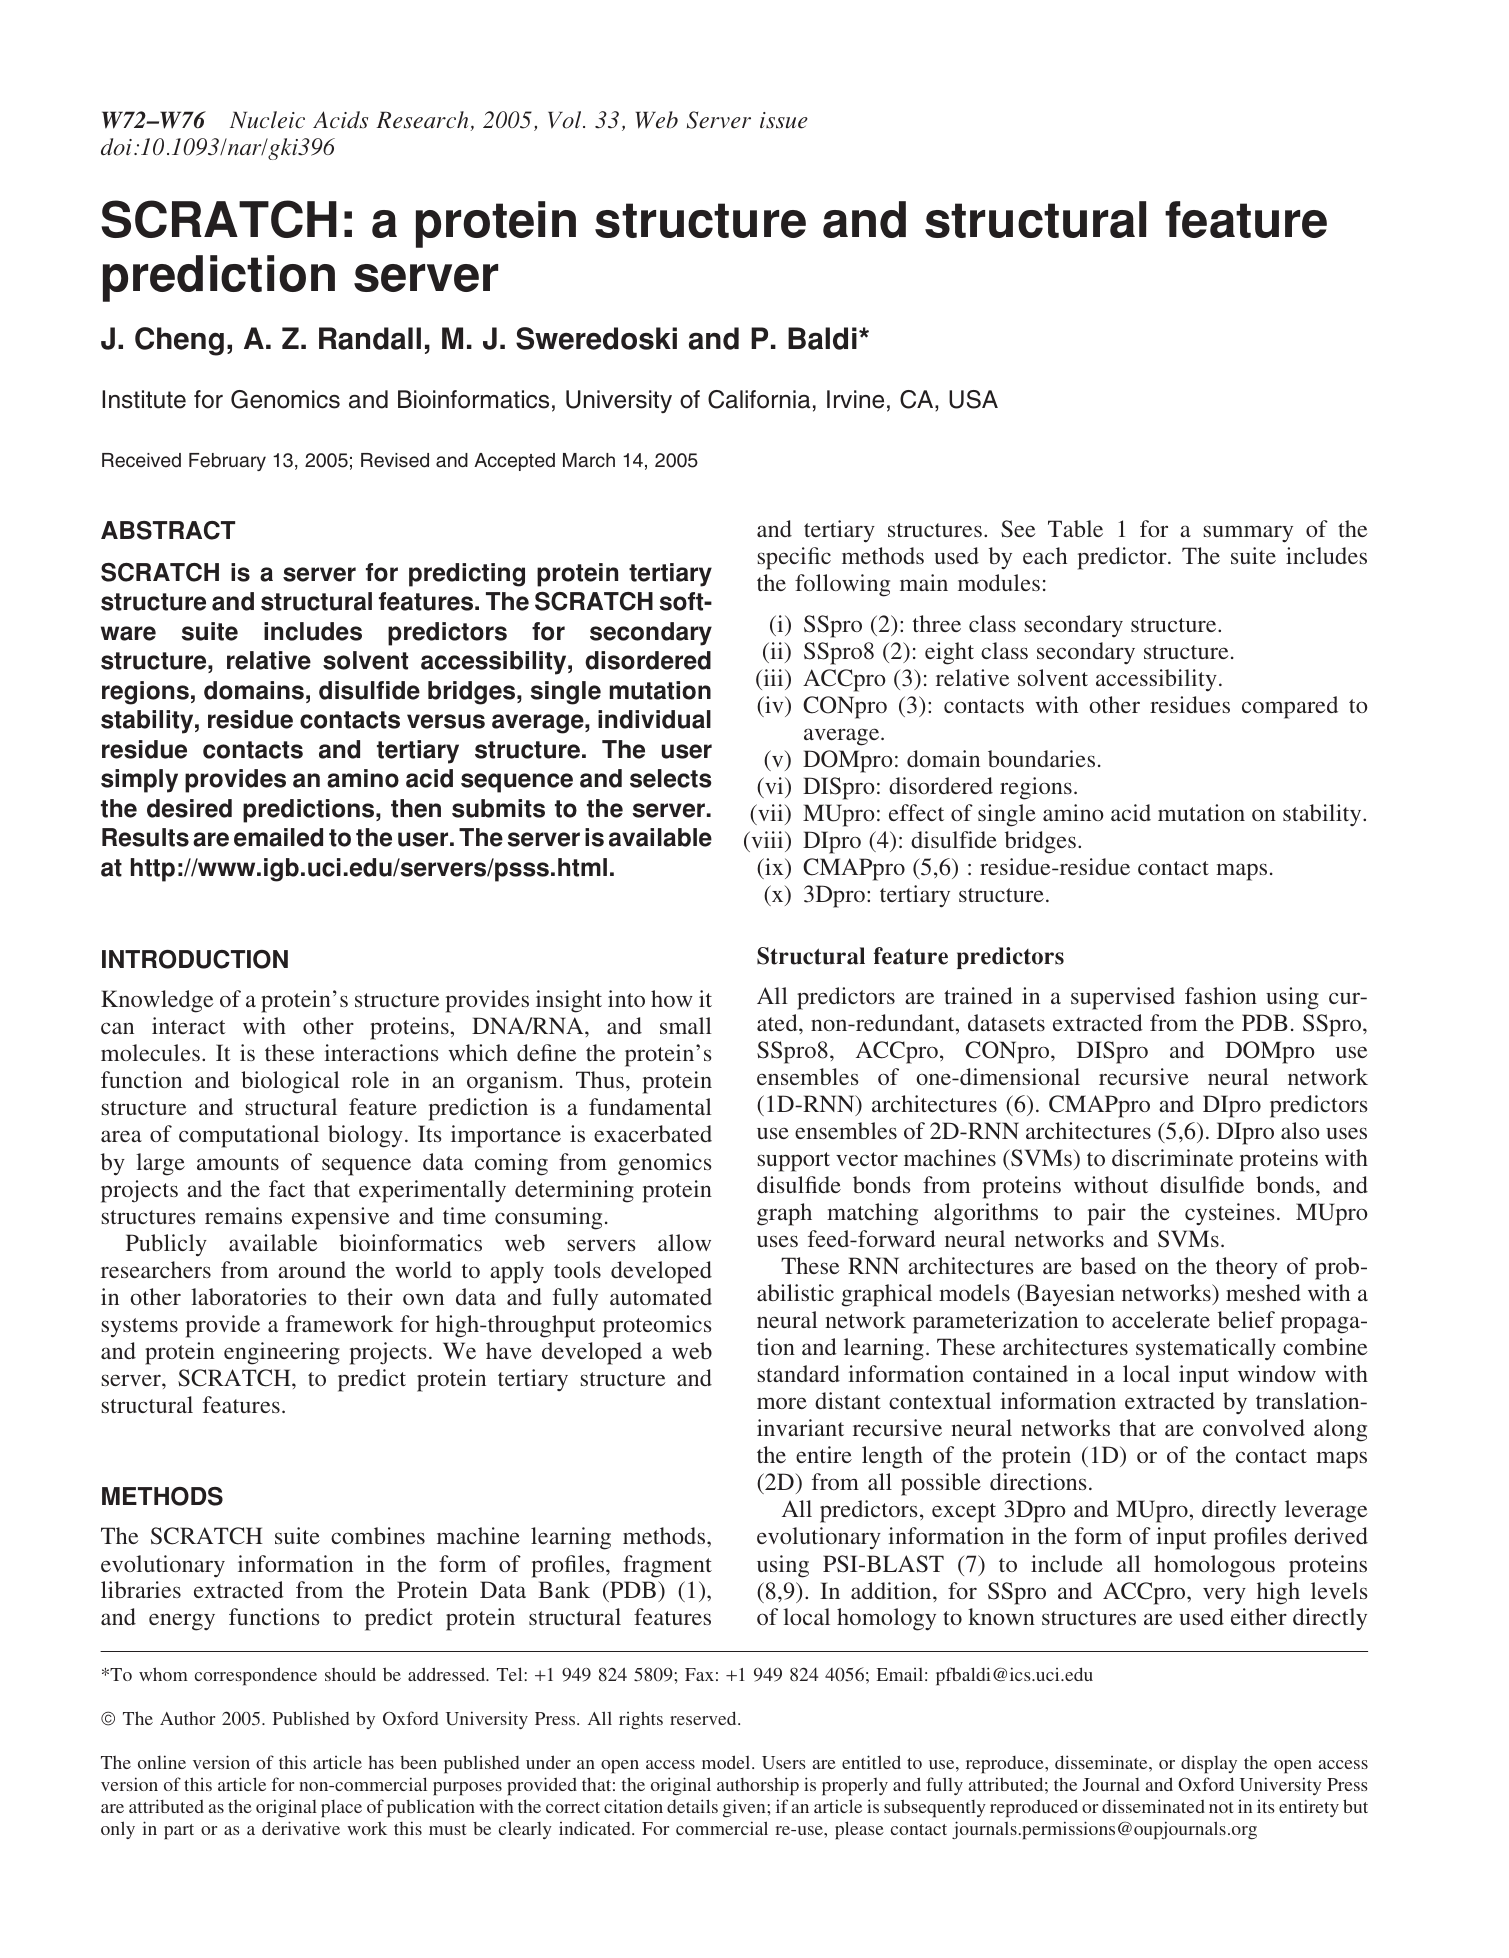  What do you see at coordinates (784, 120) in the screenshot?
I see `issue` at bounding box center [784, 120].
